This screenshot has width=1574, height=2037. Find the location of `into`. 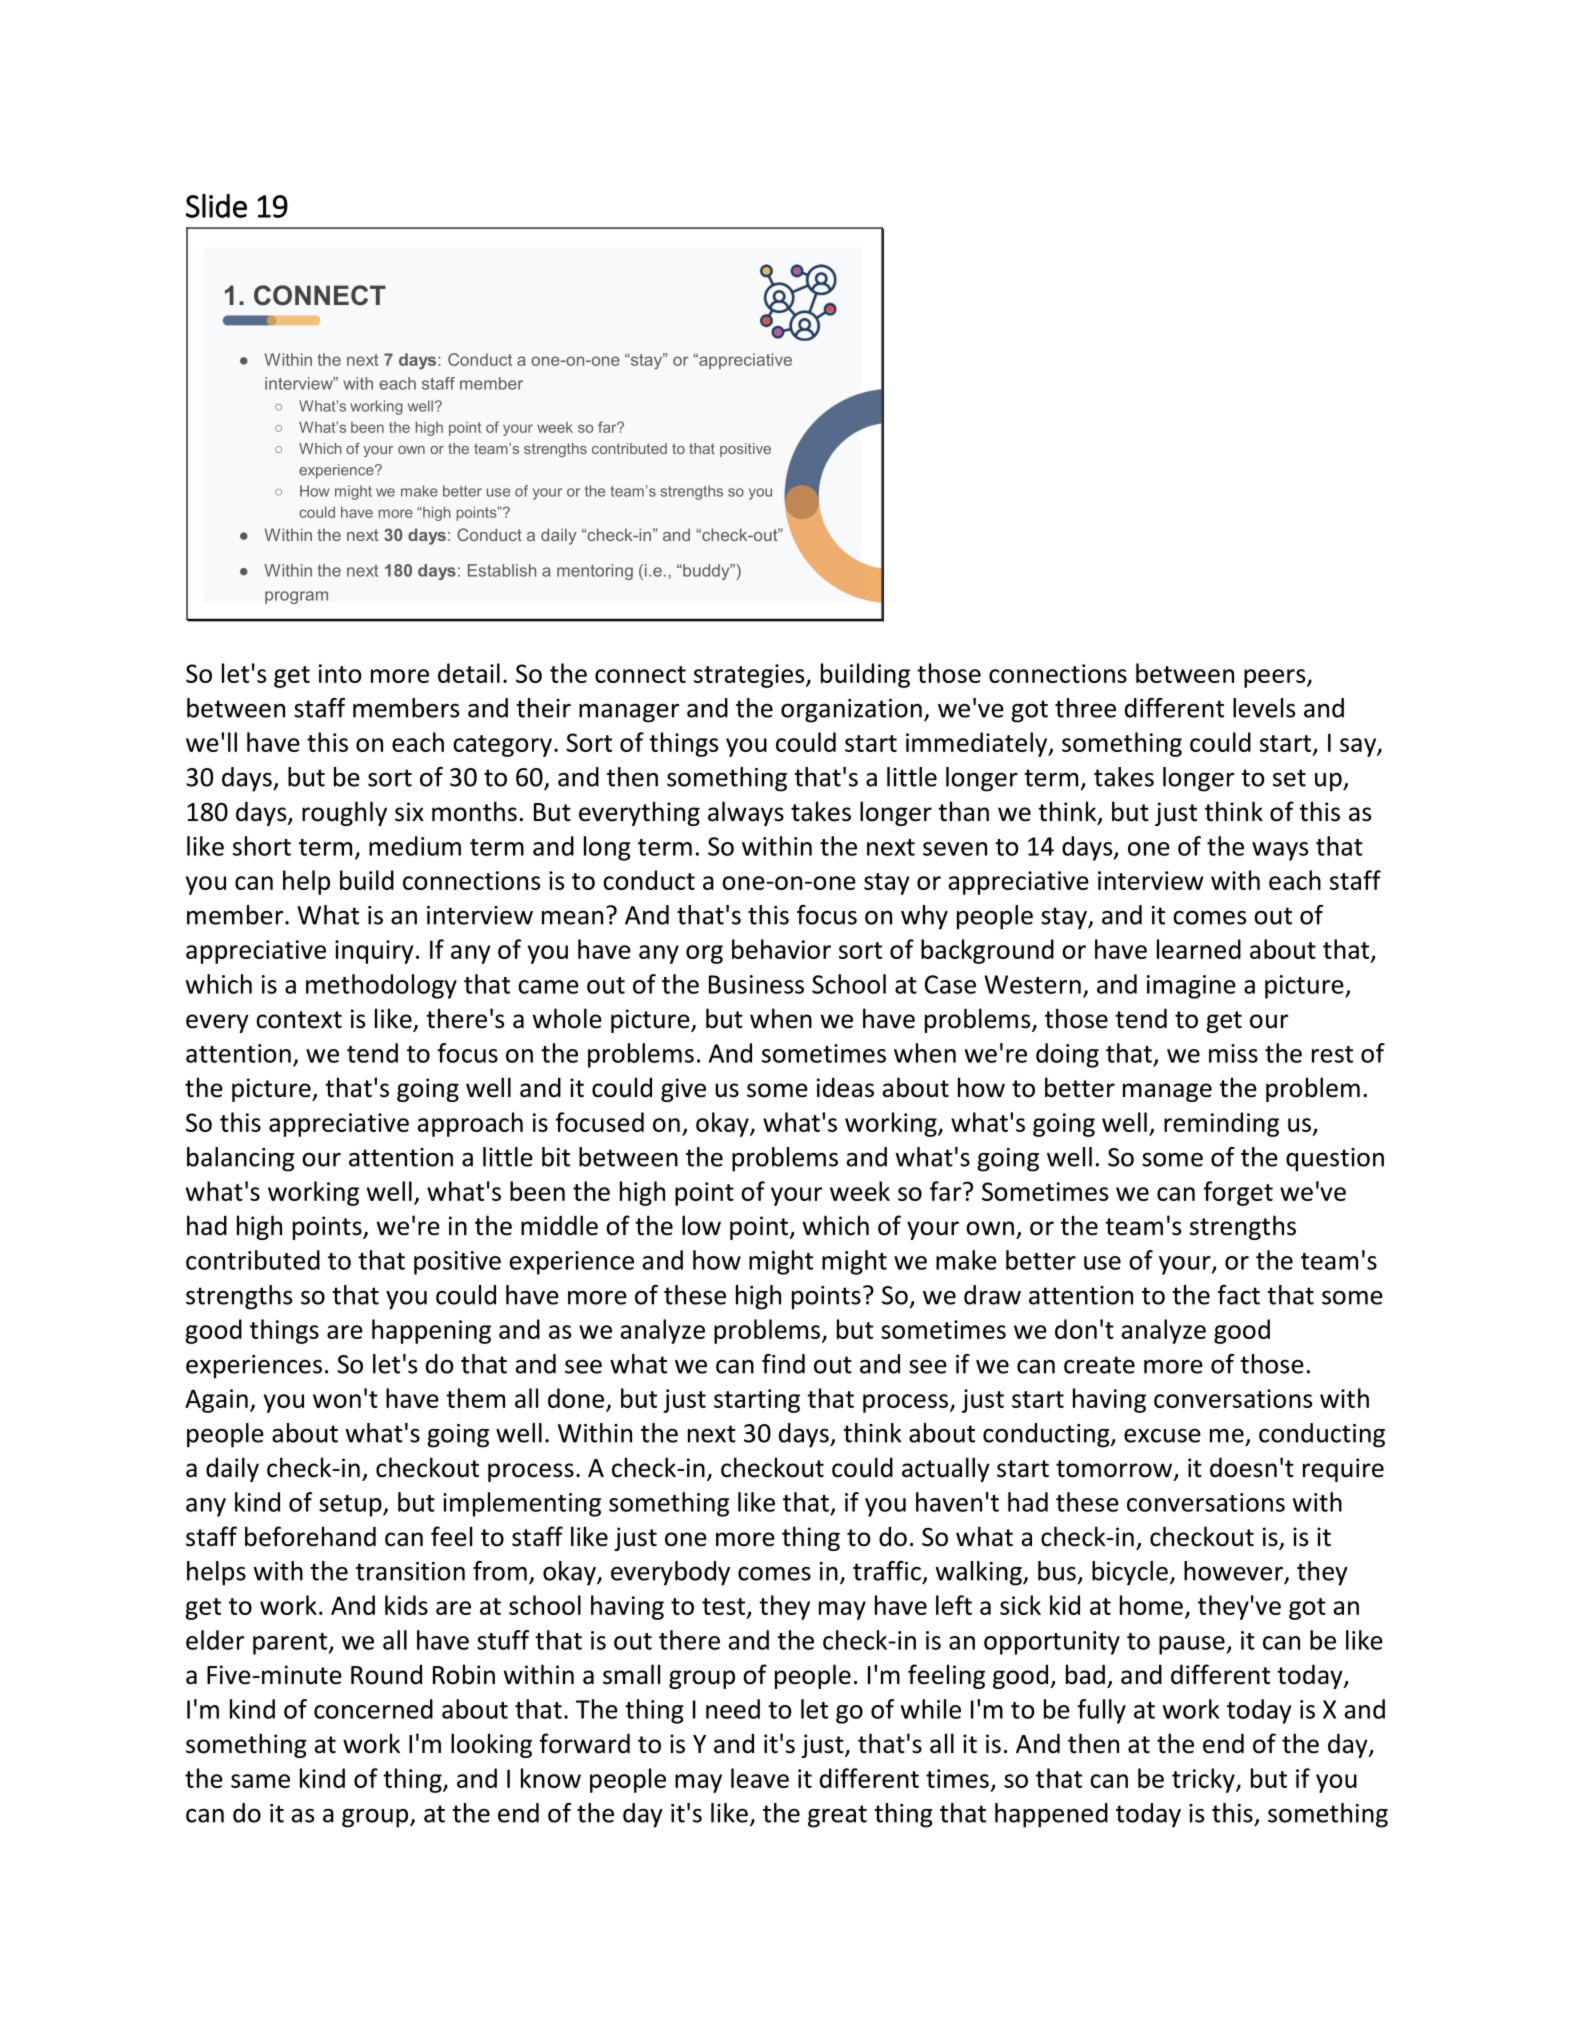

into is located at coordinates (340, 673).
